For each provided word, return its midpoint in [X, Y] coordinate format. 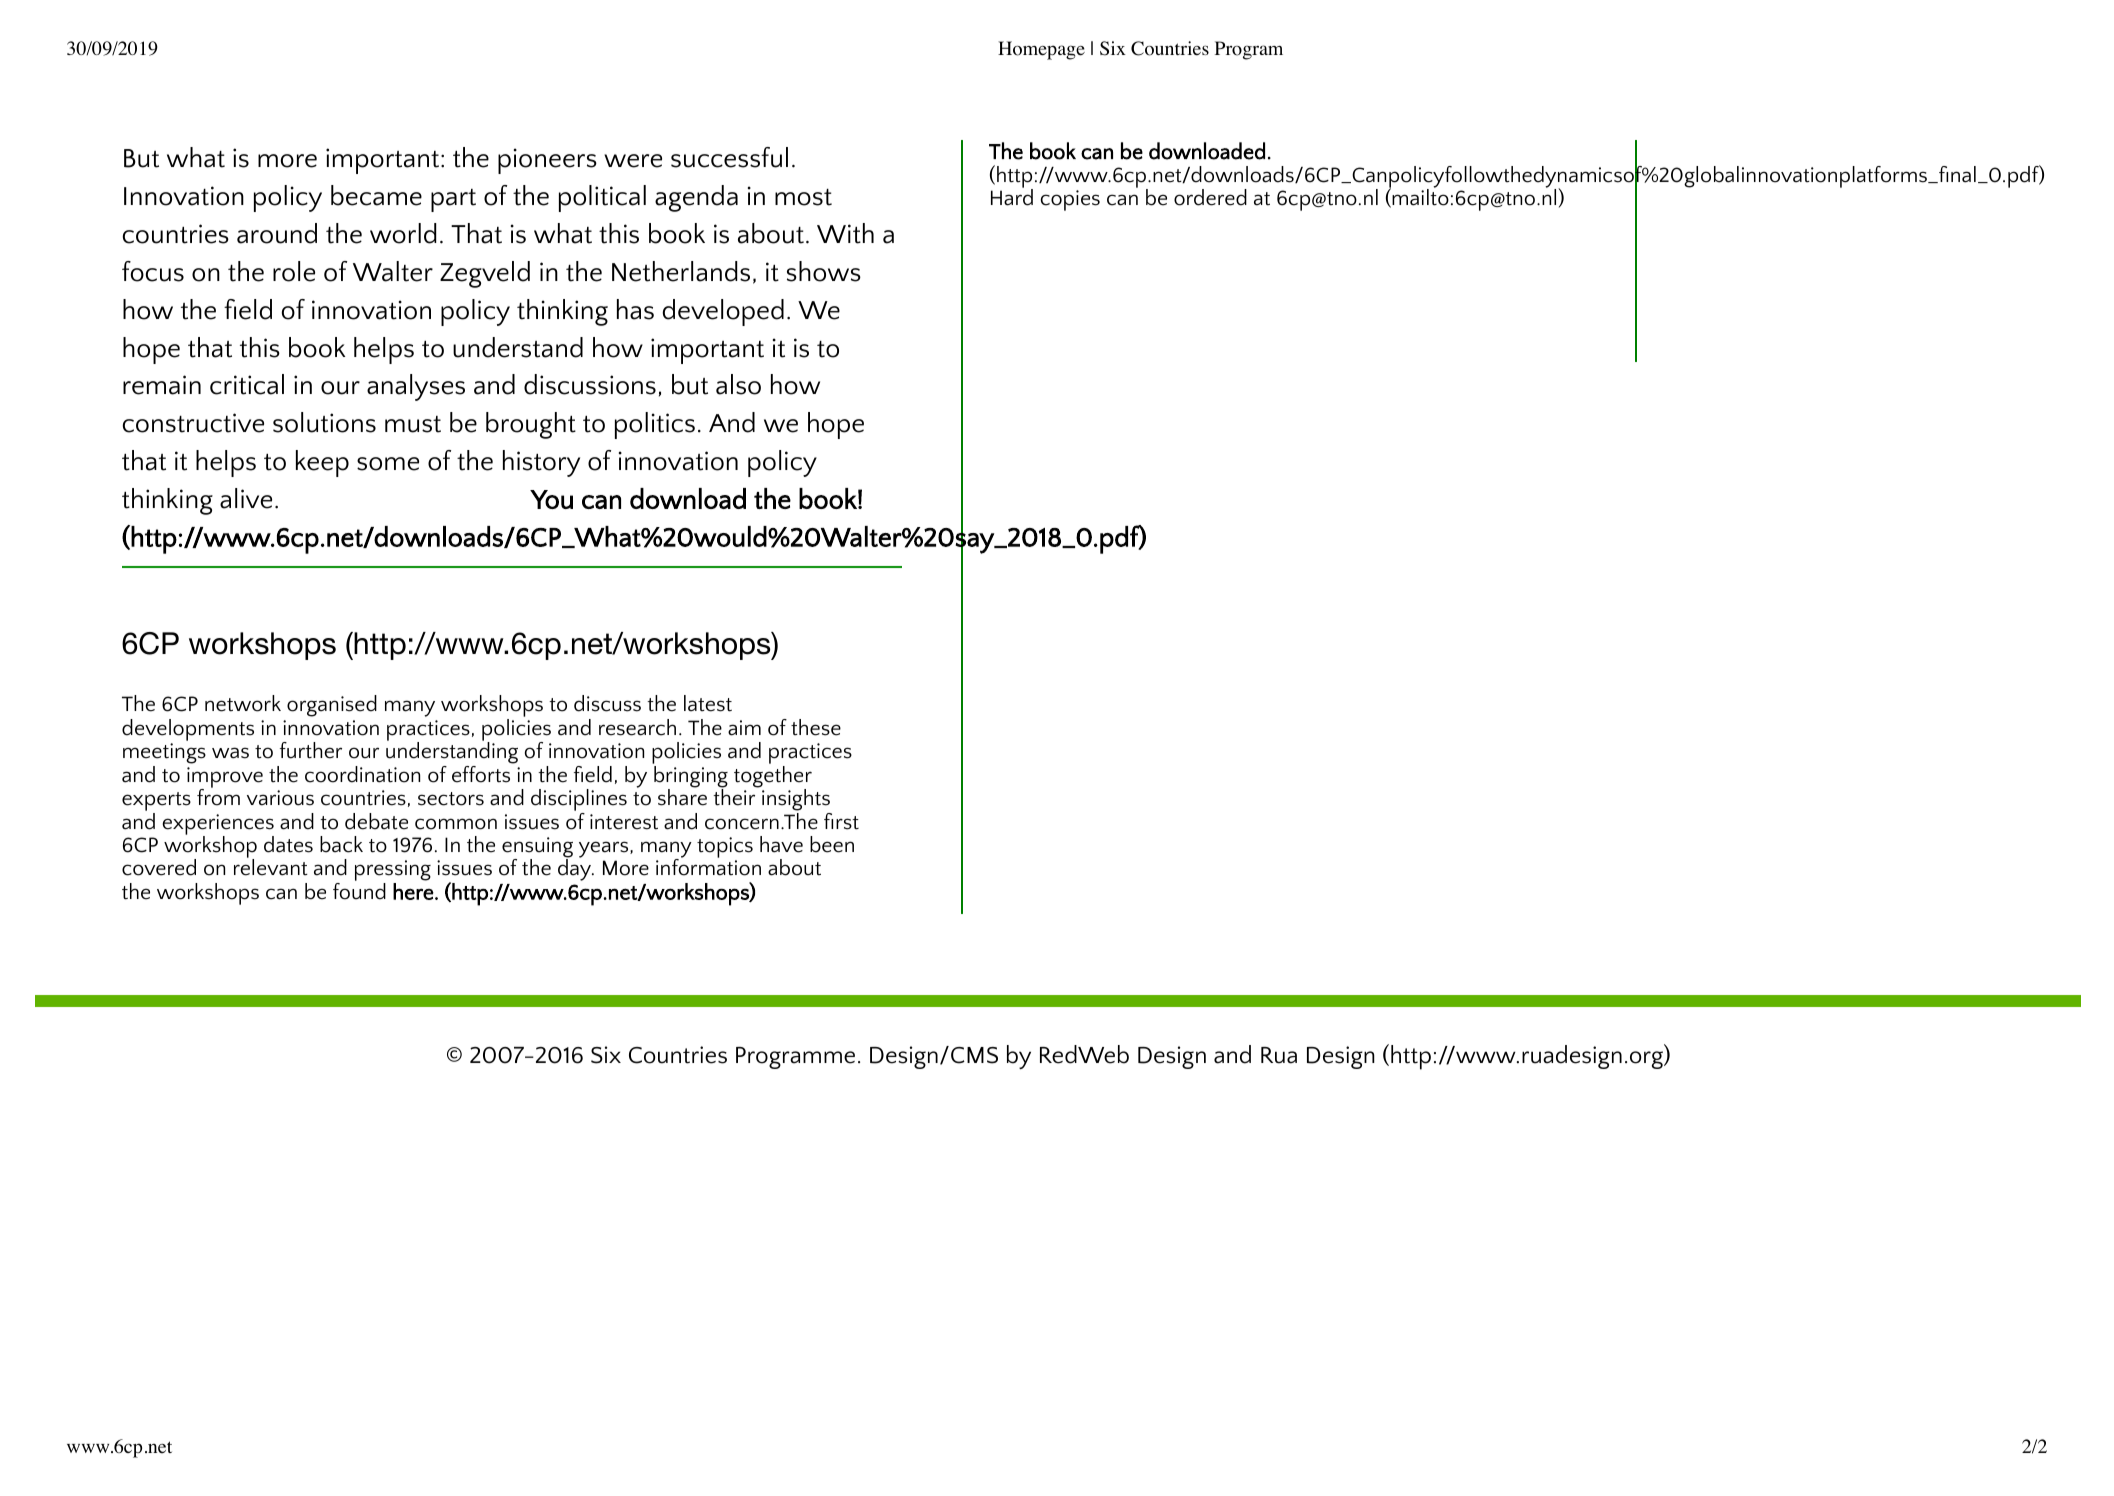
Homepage [1041, 50]
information [708, 866]
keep [322, 463]
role [294, 271]
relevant [271, 866]
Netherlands [681, 271]
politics [655, 425]
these [816, 727]
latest [708, 703]
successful [729, 157]
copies [1070, 200]
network [243, 703]
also [738, 384]
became [376, 195]
